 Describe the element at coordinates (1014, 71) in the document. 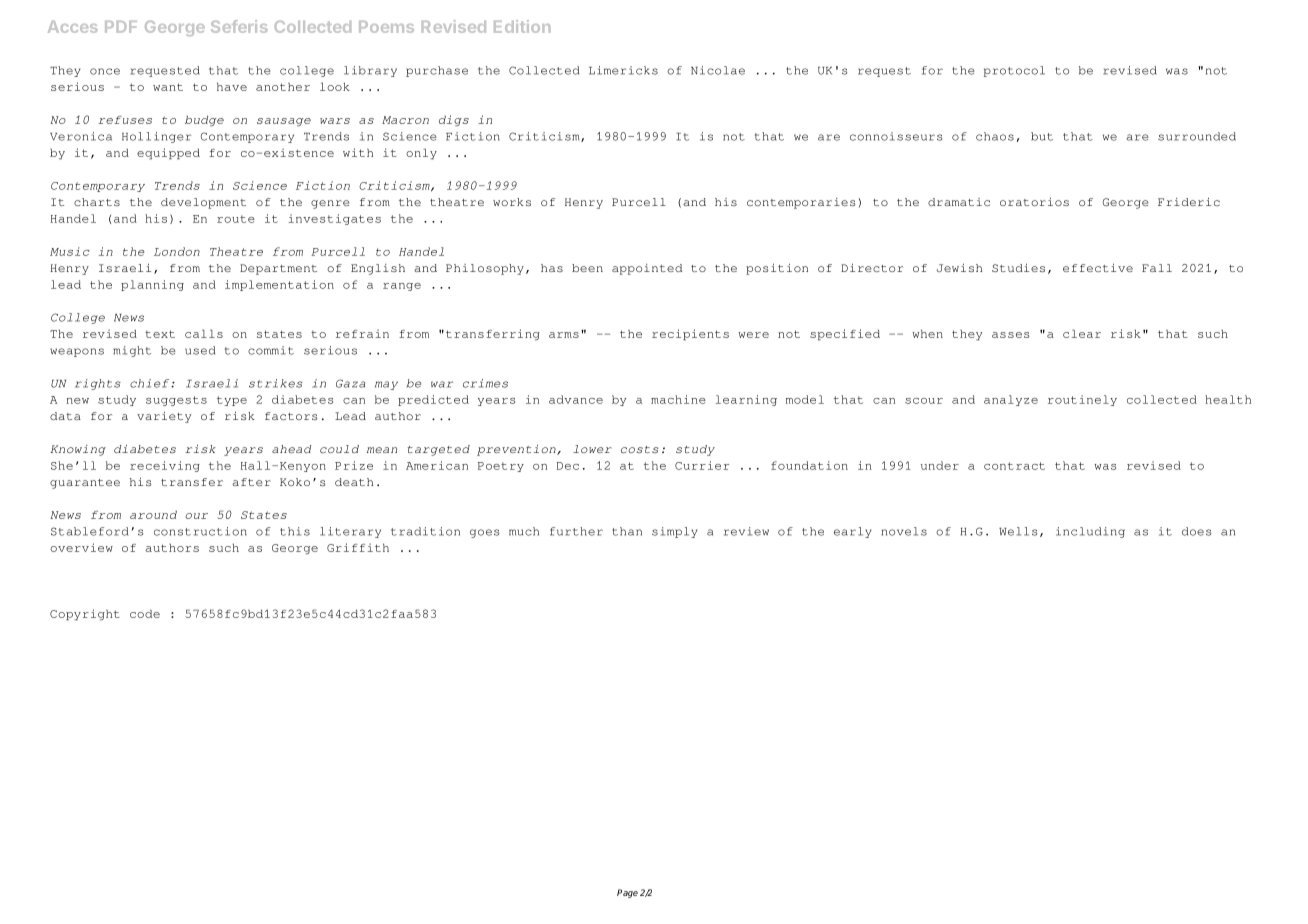

I see `protocol` at that location.
